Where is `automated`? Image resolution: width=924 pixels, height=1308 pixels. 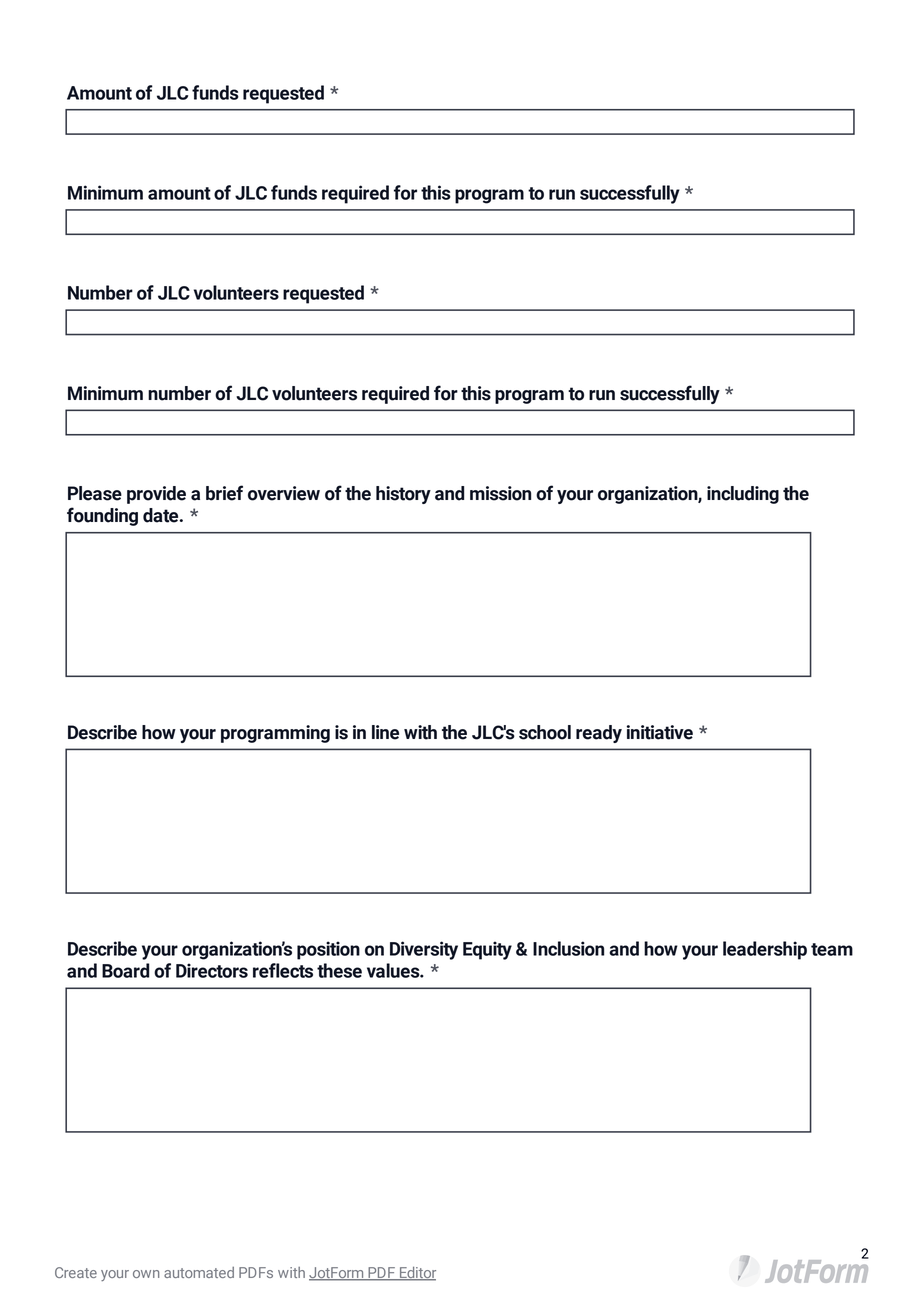 automated is located at coordinates (199, 1272).
